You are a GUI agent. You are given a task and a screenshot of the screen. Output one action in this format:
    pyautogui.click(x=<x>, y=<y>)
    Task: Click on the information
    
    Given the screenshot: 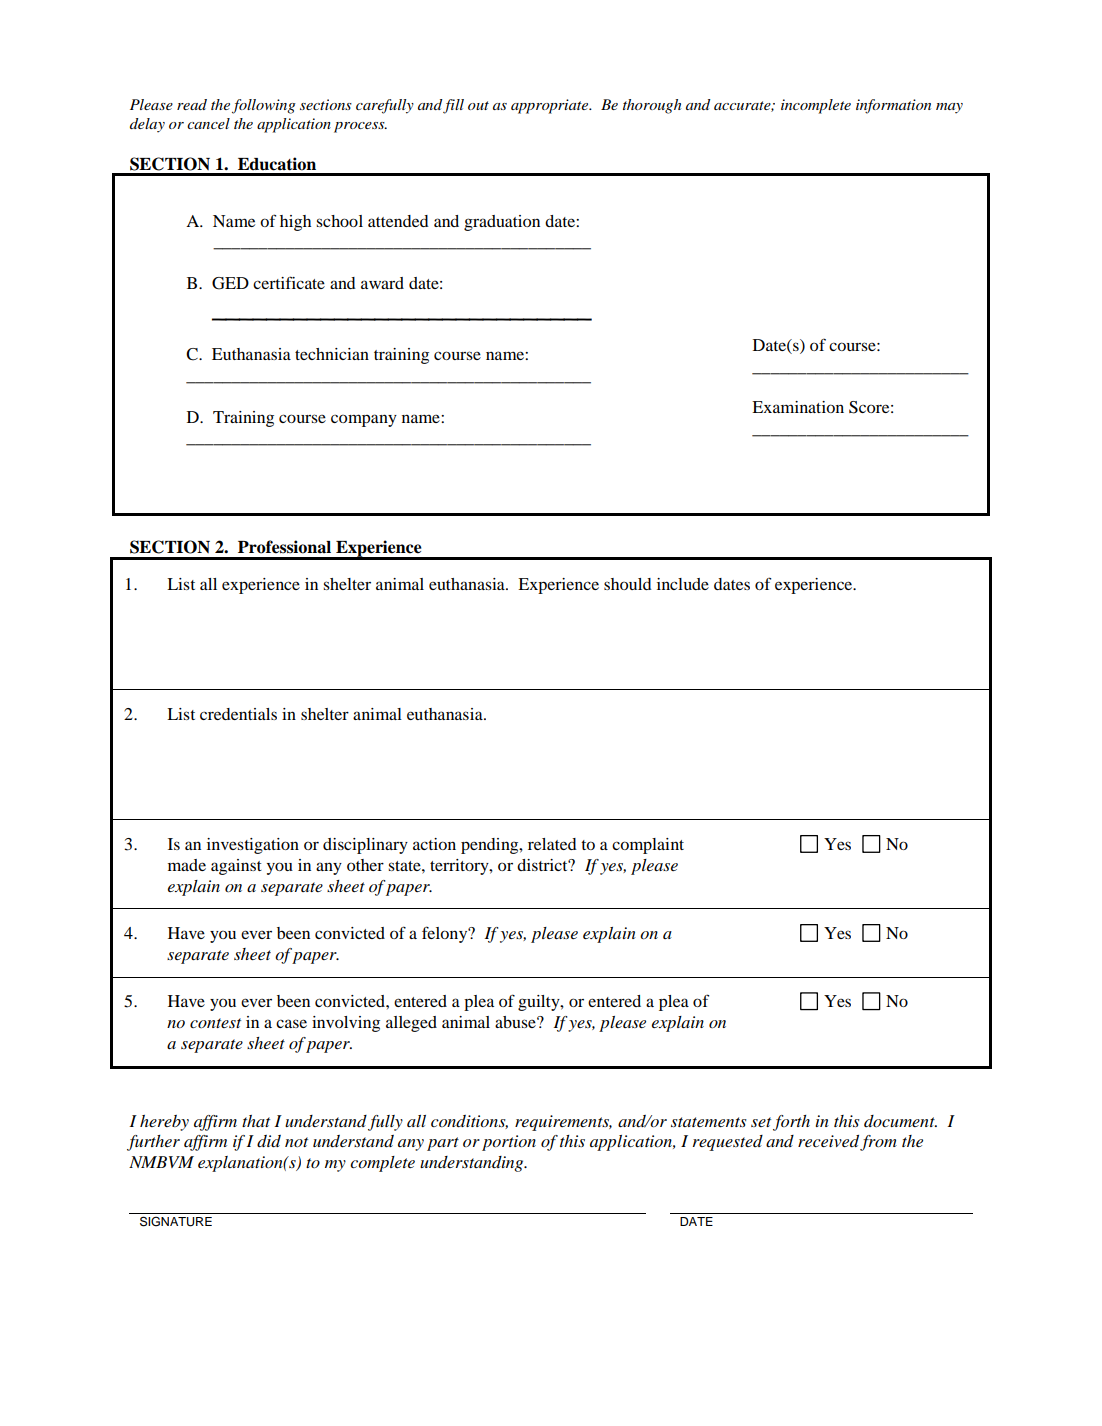 What is the action you would take?
    pyautogui.click(x=893, y=106)
